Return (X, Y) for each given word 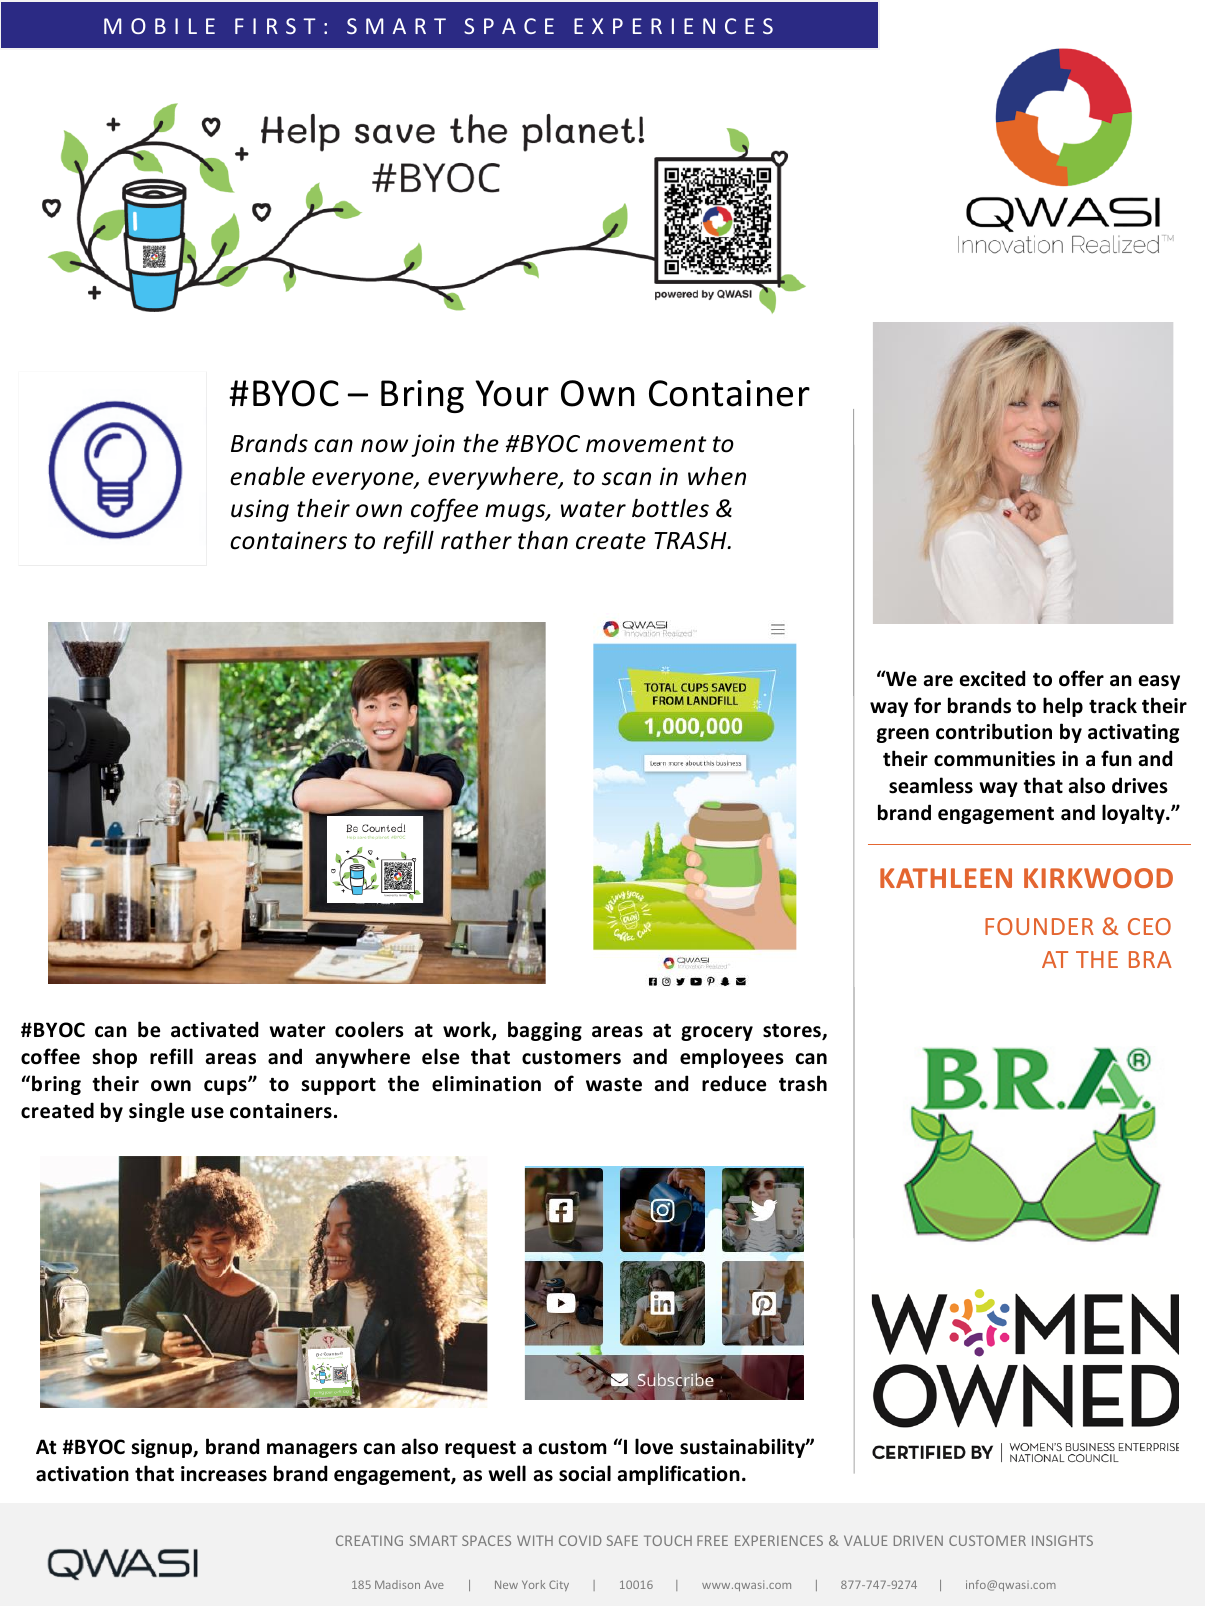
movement (646, 444)
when (717, 476)
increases (224, 1474)
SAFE (622, 1540)
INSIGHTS (1062, 1540)
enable (267, 476)
